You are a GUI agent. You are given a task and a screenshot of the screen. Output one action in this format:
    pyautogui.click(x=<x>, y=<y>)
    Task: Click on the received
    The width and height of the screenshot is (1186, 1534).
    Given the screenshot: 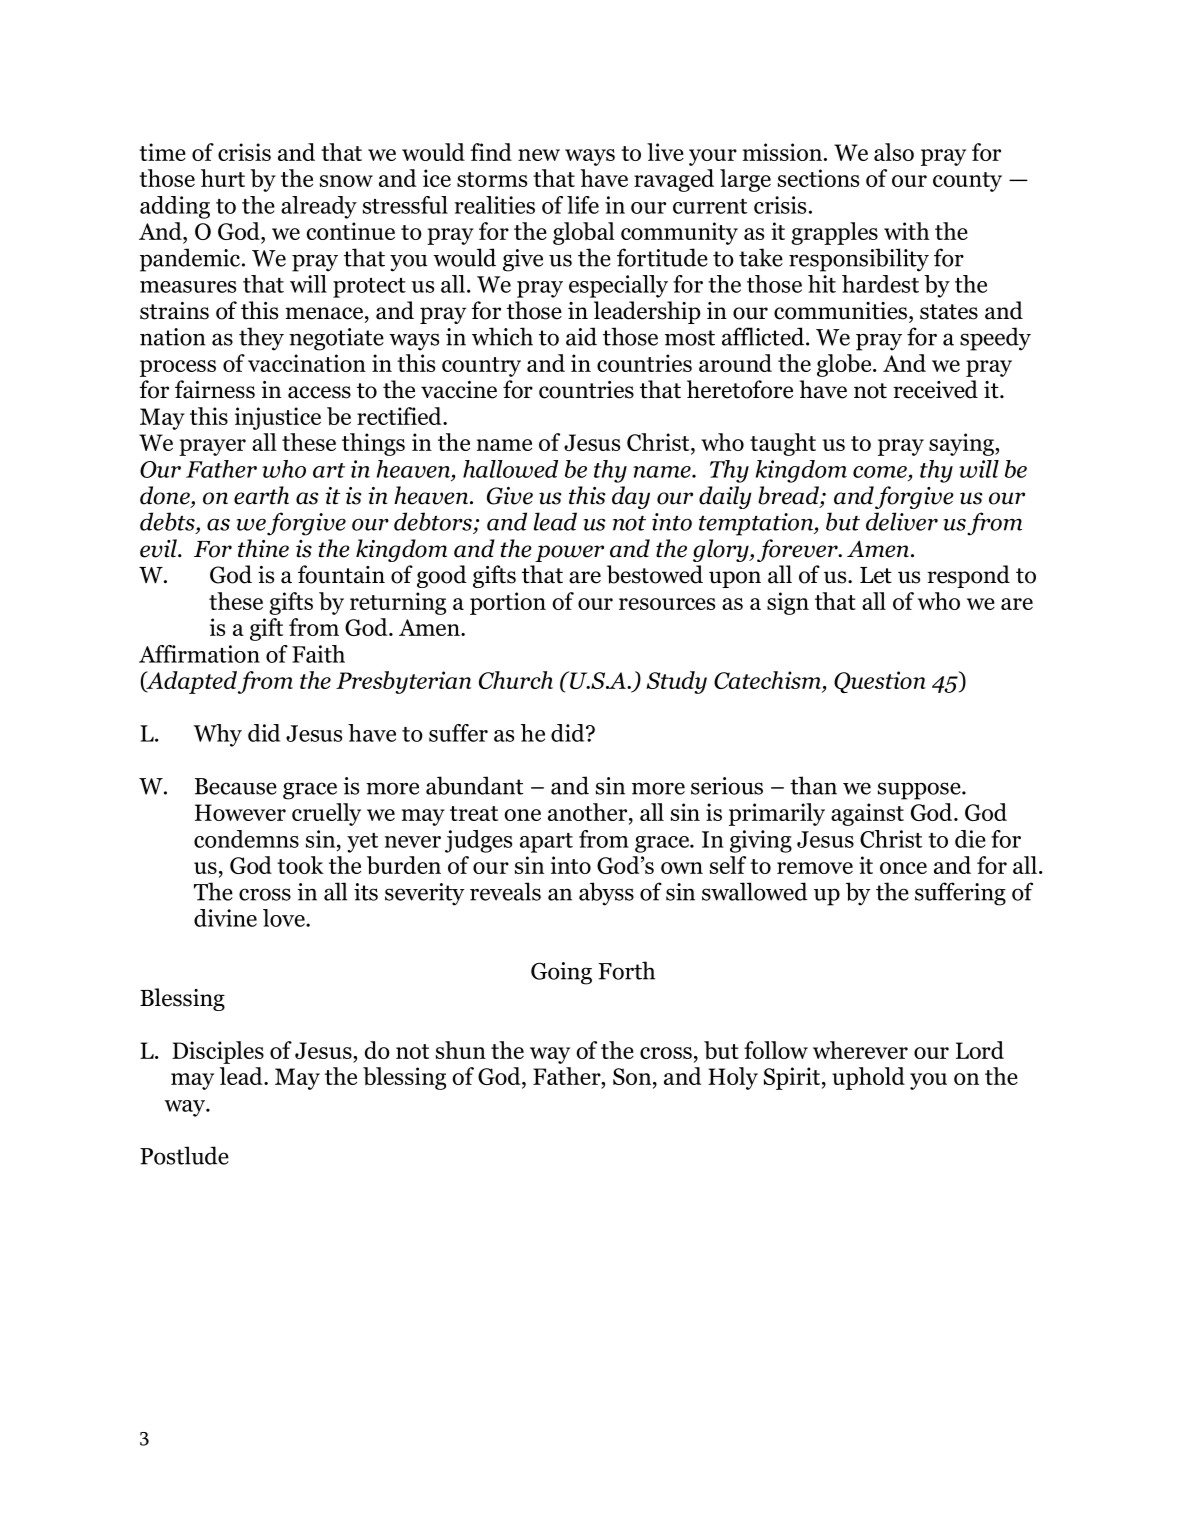 What is the action you would take?
    pyautogui.click(x=935, y=389)
